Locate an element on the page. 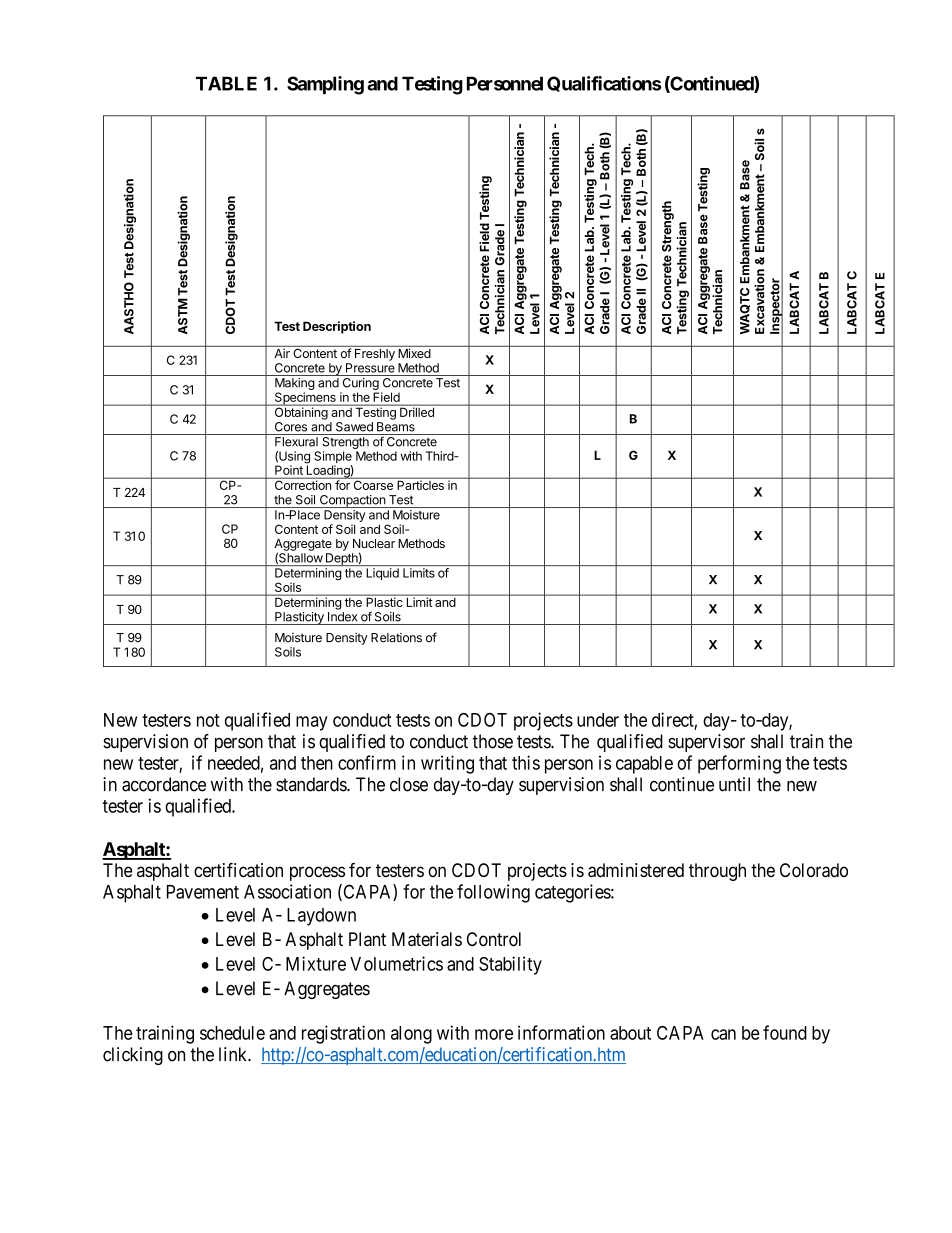  Liquid is located at coordinates (382, 574).
